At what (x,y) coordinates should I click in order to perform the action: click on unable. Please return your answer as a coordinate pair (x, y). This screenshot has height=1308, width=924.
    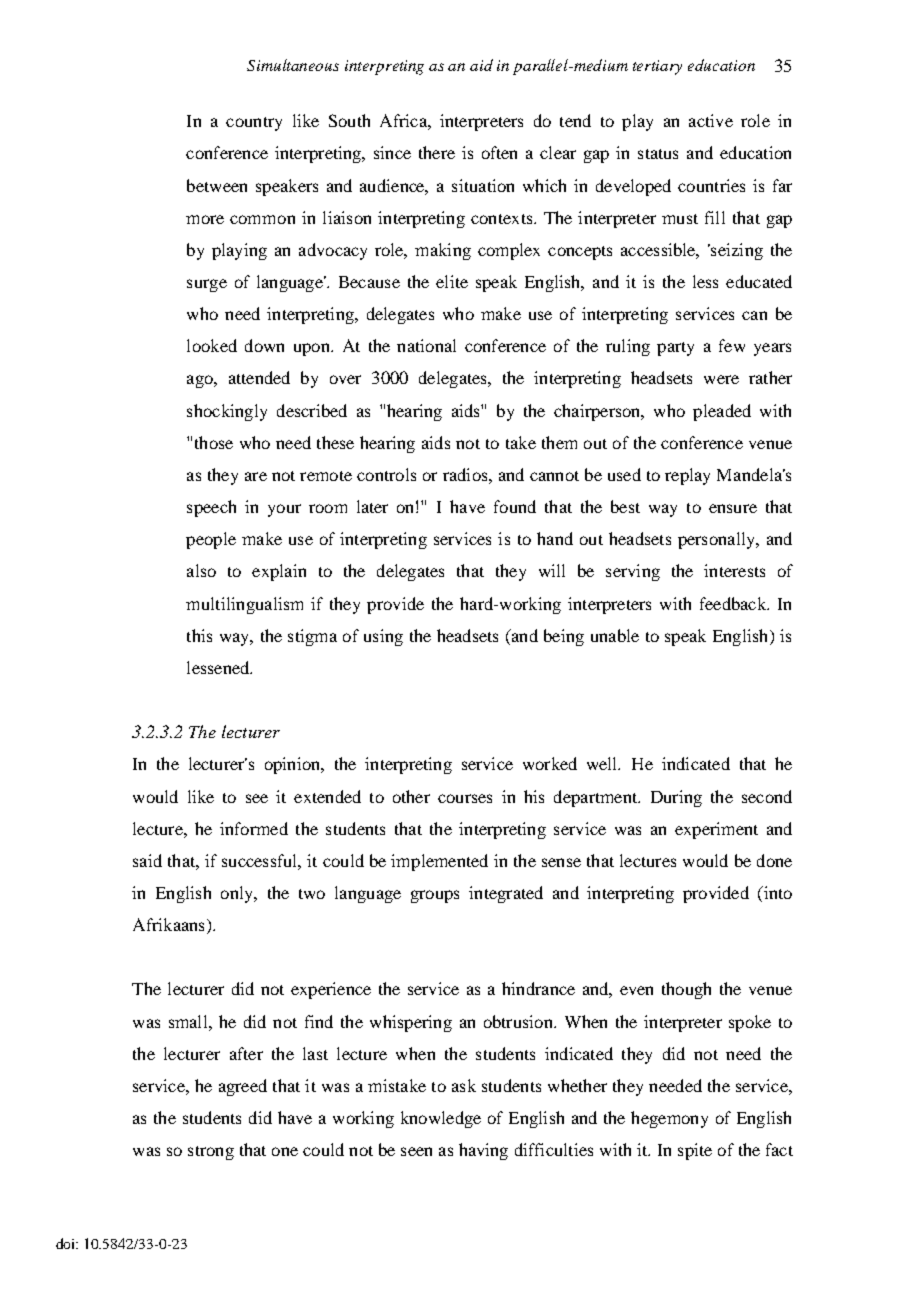
    Looking at the image, I should click on (615, 635).
